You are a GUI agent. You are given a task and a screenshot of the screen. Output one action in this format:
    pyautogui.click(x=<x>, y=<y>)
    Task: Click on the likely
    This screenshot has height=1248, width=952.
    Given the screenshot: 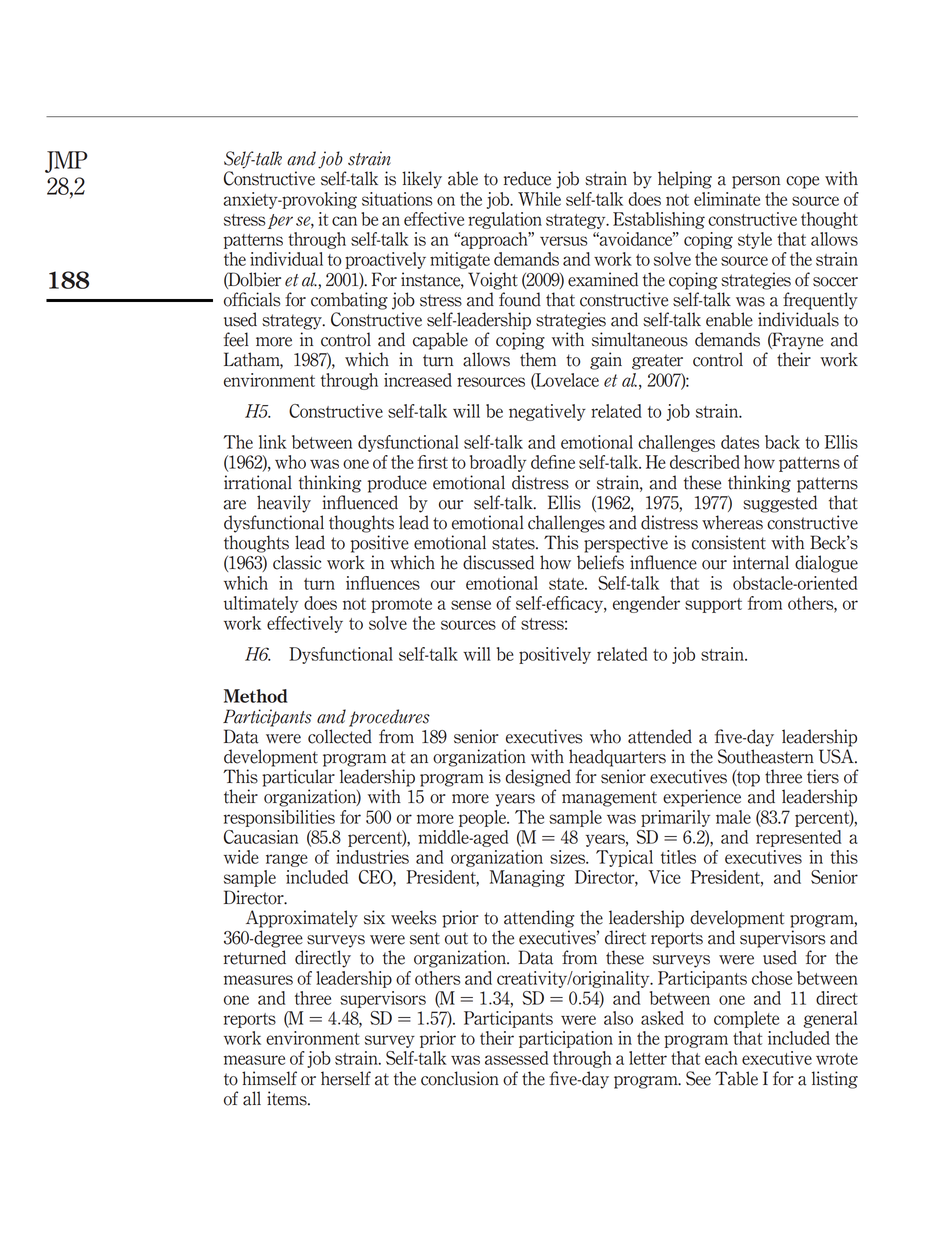 What is the action you would take?
    pyautogui.click(x=422, y=180)
